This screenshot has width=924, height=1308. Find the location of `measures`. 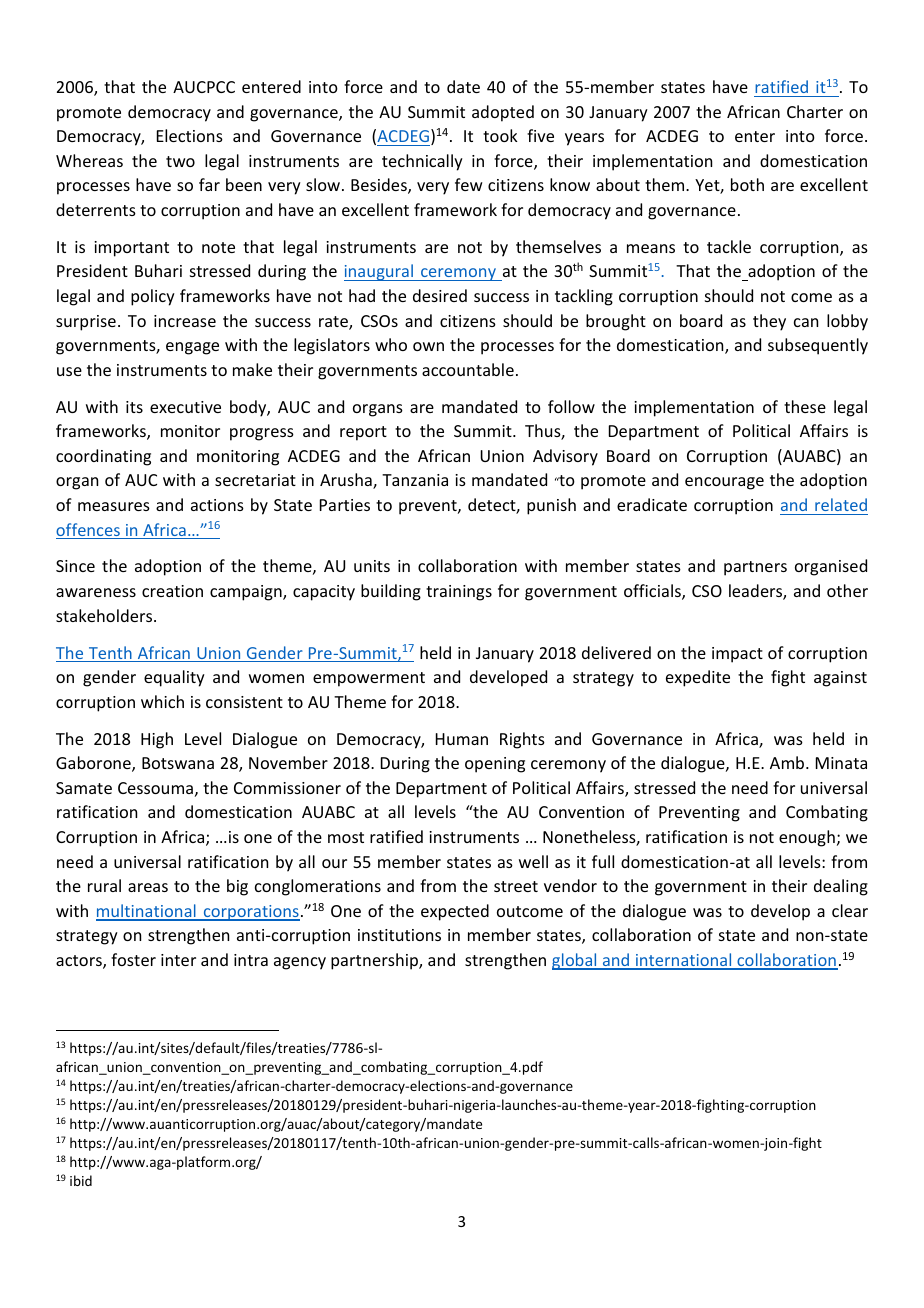

measures is located at coordinates (114, 506).
